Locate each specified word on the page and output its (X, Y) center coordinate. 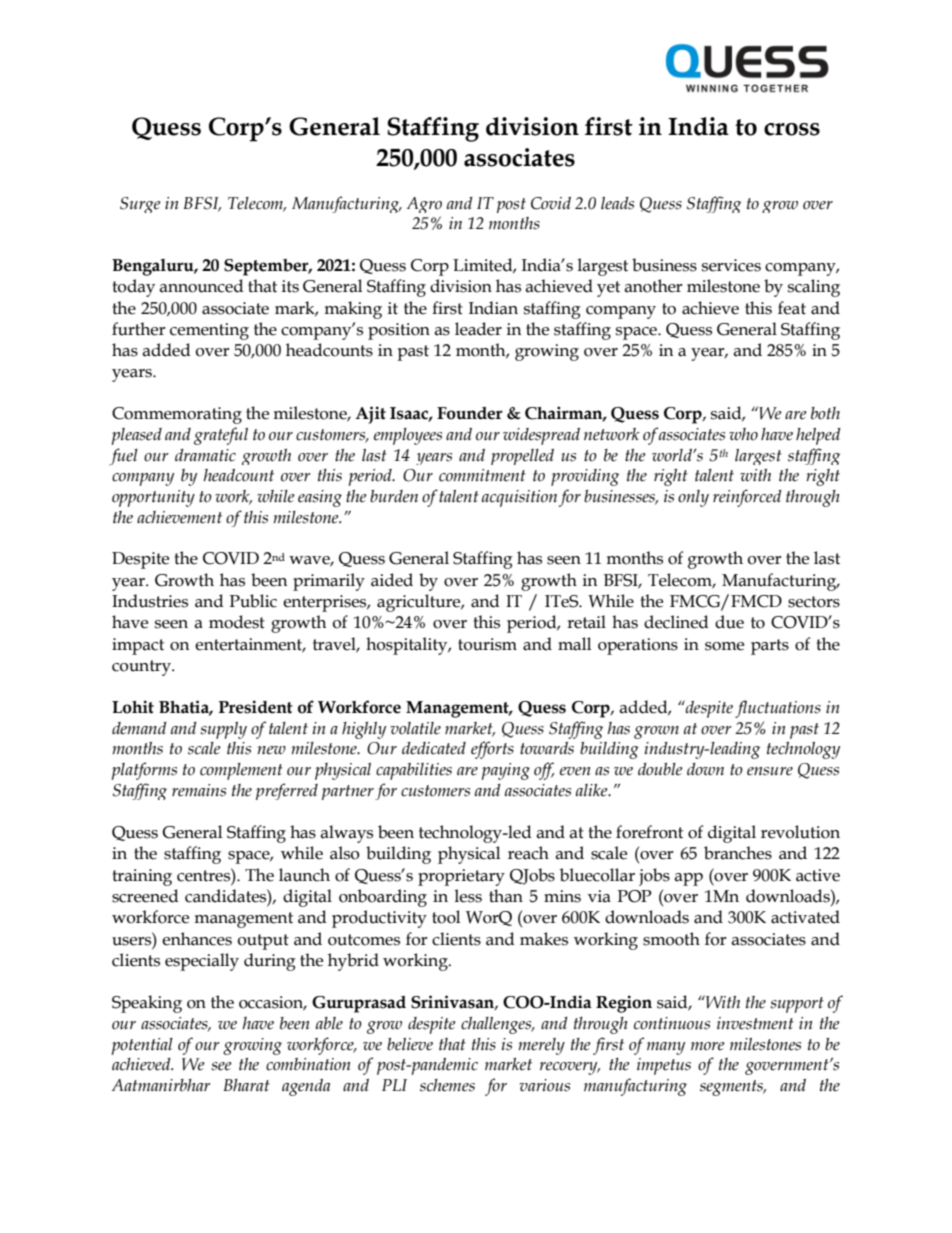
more (708, 1046)
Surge (140, 205)
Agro (424, 205)
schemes (447, 1085)
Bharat (247, 1085)
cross (792, 129)
